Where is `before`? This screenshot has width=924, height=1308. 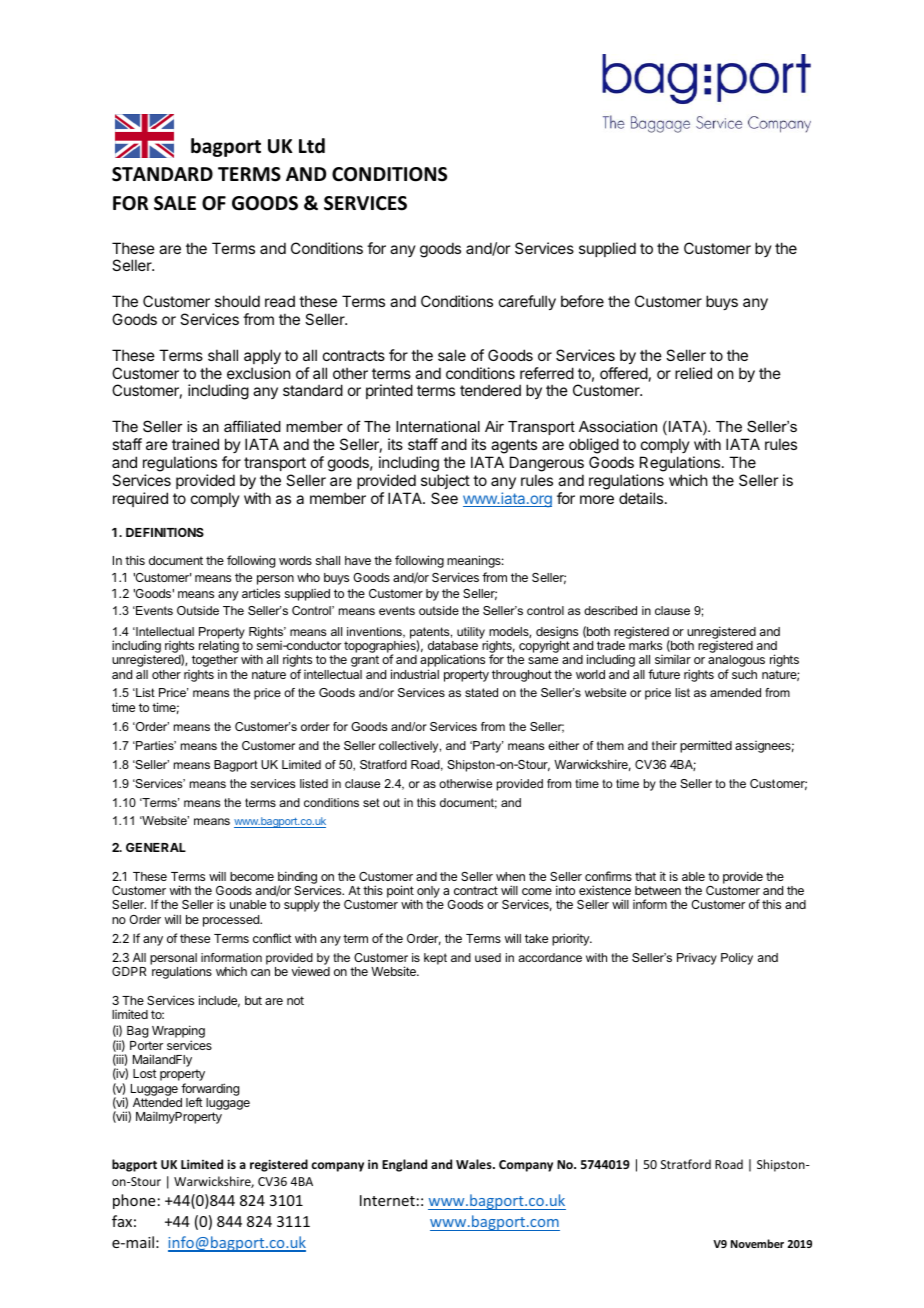
before is located at coordinates (582, 301).
